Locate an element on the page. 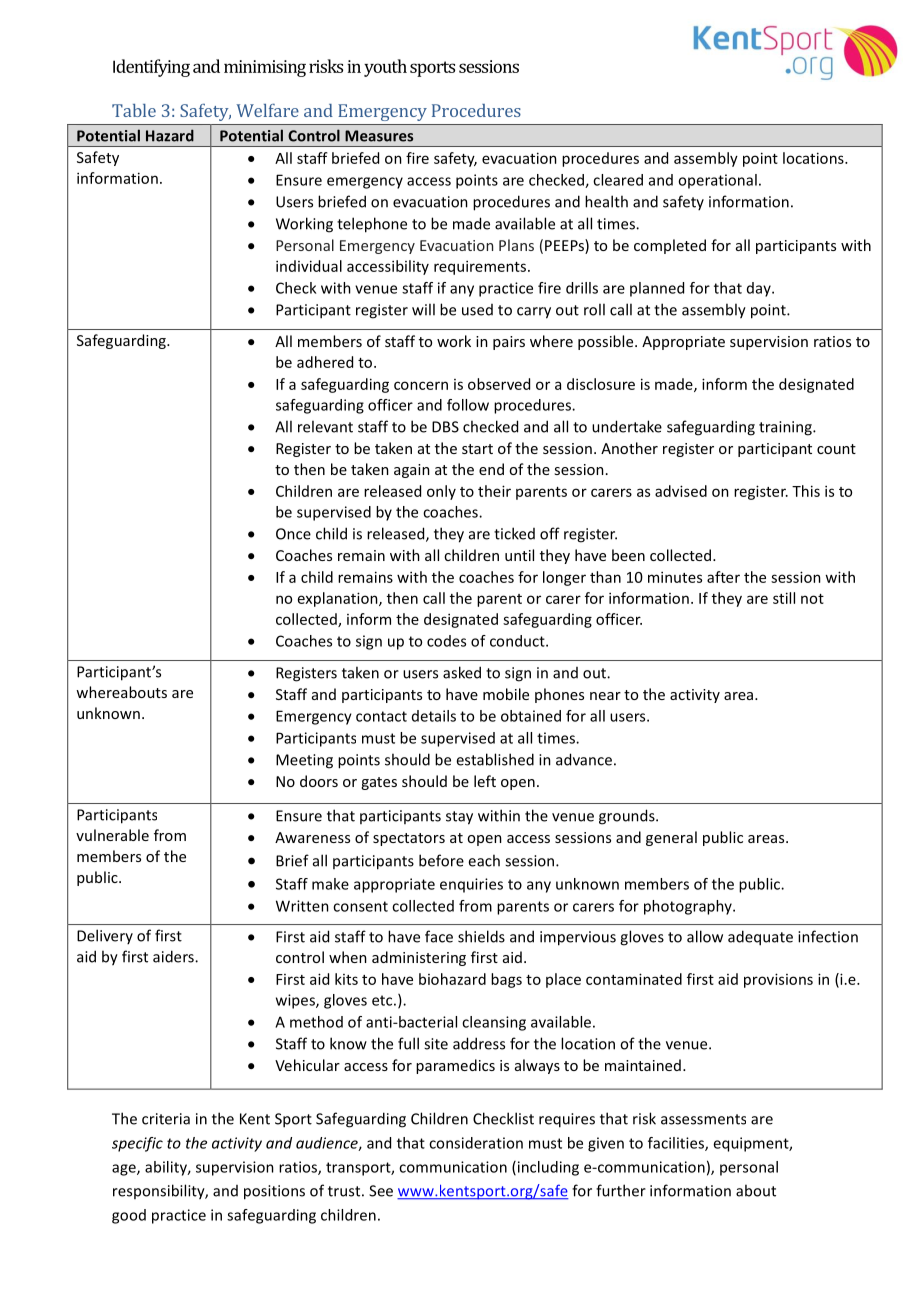 The height and width of the image is (1308, 924). Delivery is located at coordinates (105, 936).
